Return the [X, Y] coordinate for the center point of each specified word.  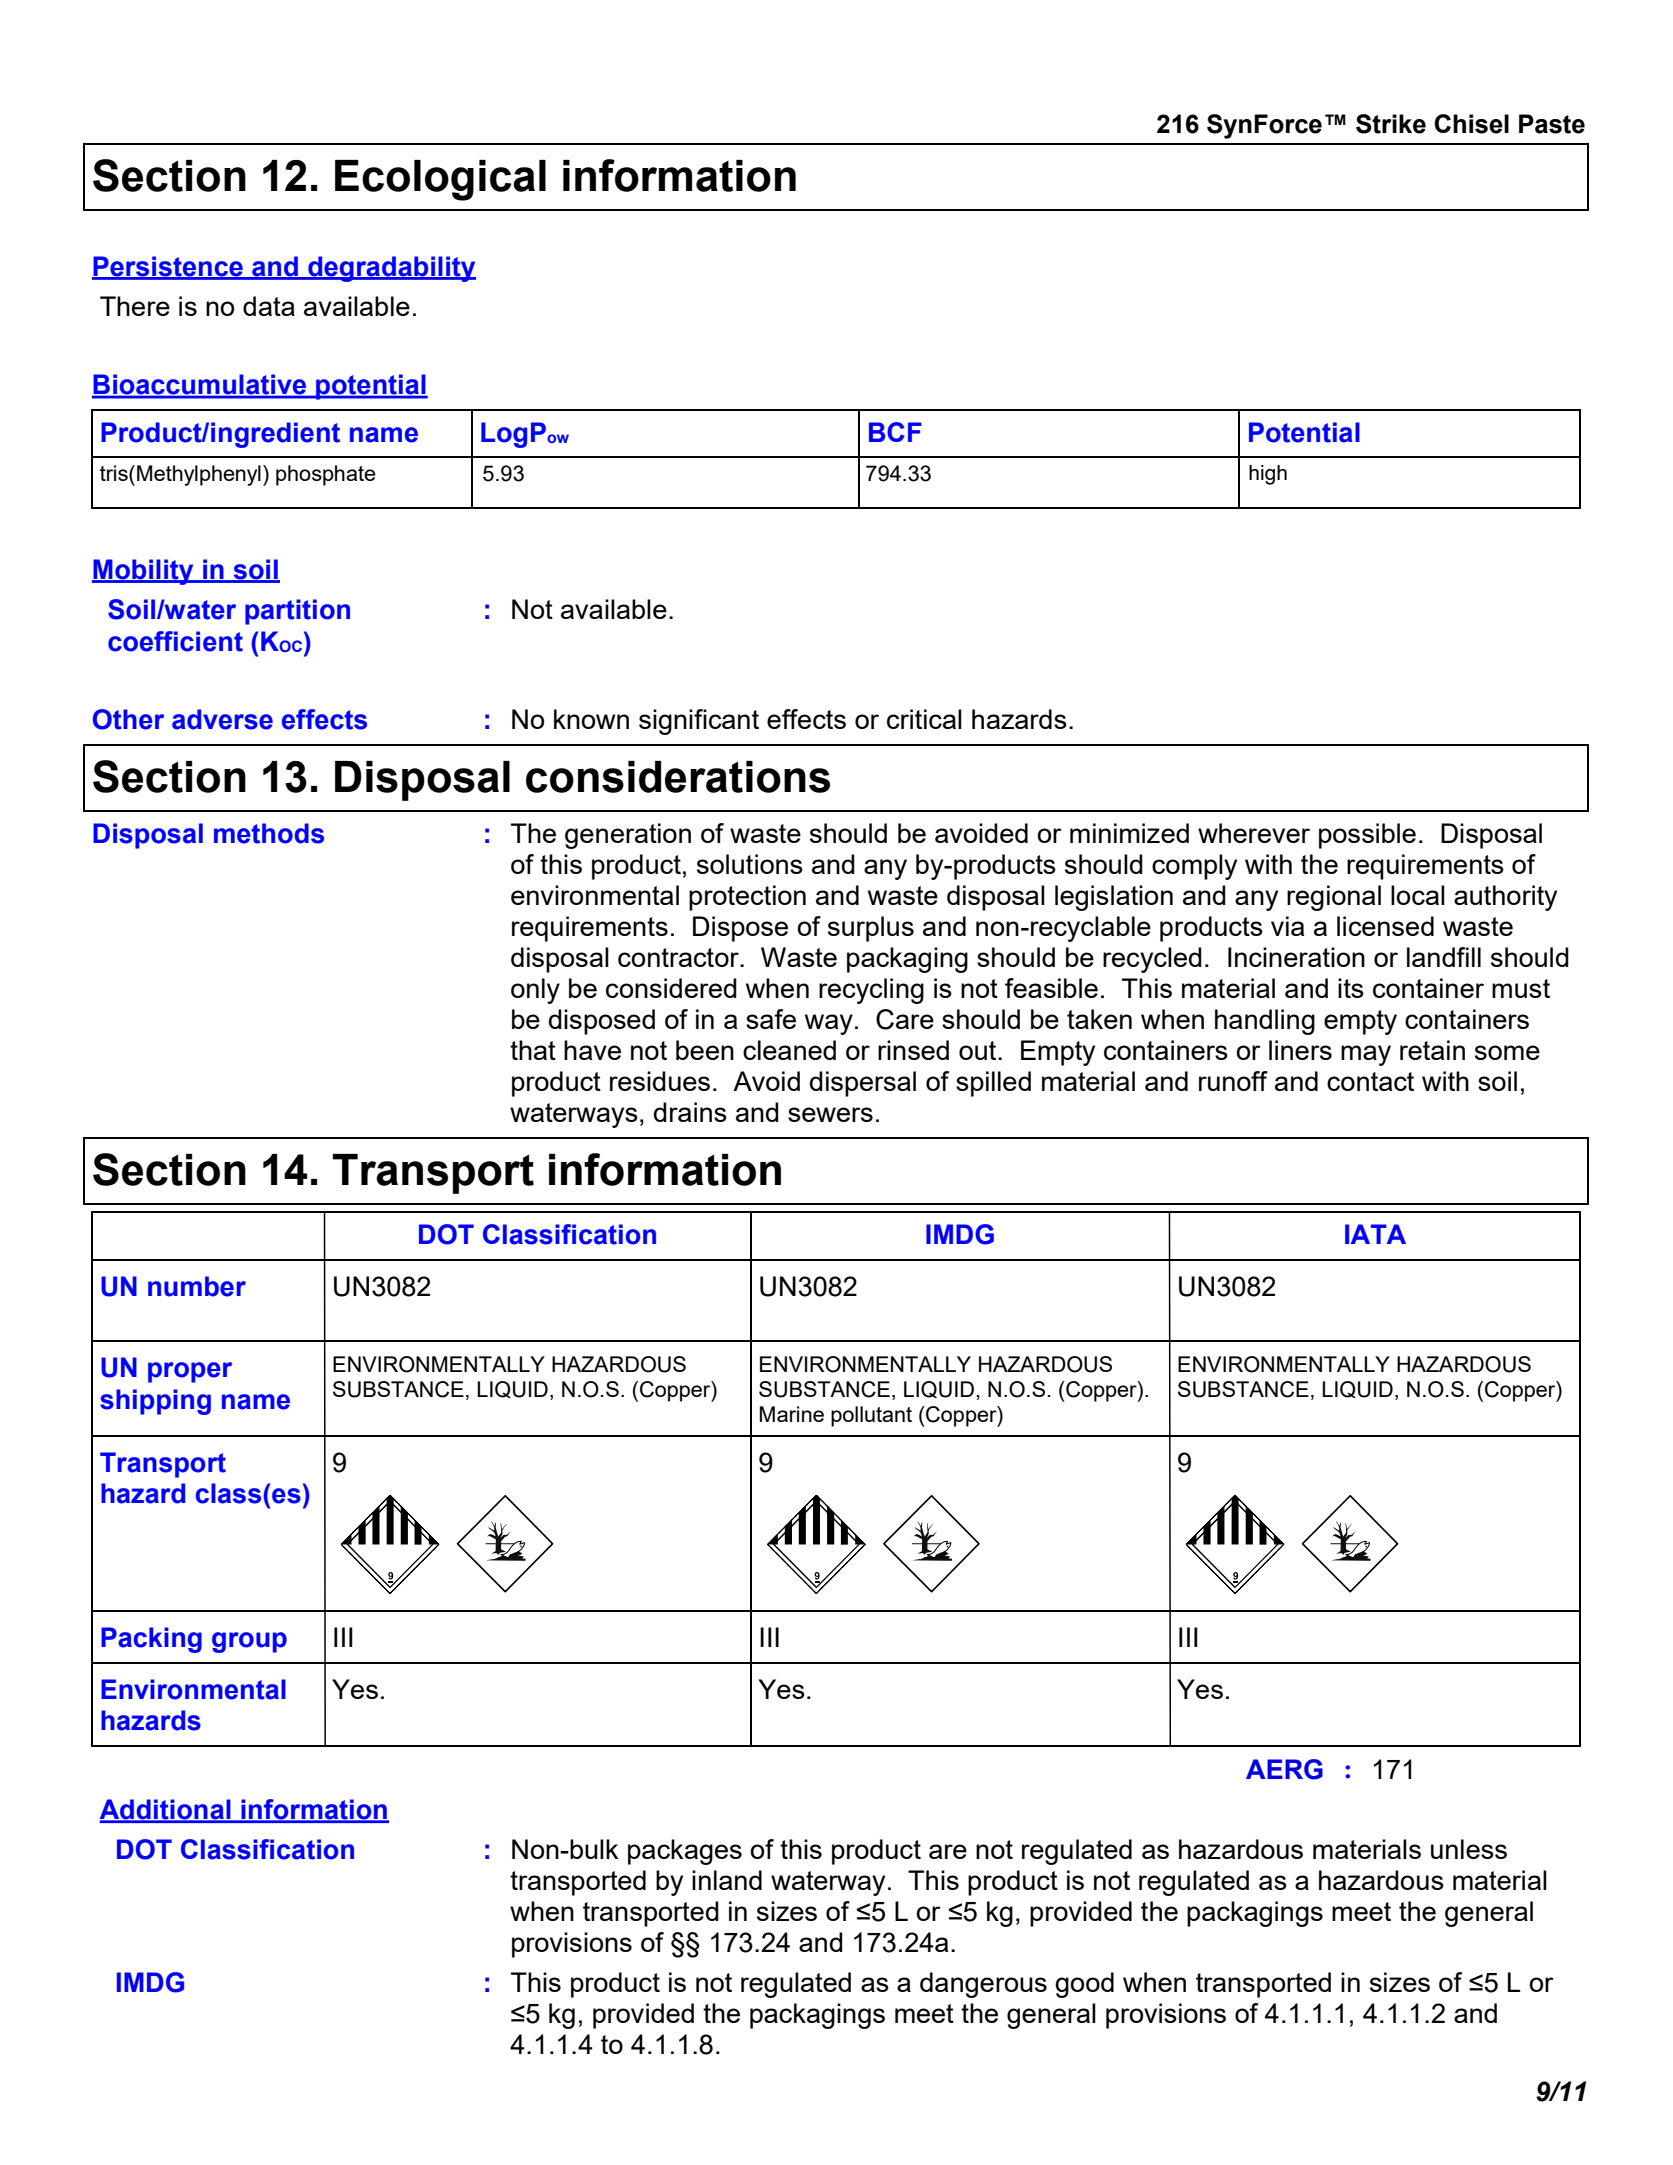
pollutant [871, 1416]
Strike [1391, 124]
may [1366, 1055]
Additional [166, 1810]
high [1268, 475]
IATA [1375, 1234]
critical [924, 719]
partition [297, 612]
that [533, 1050]
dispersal [863, 1084]
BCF [895, 432]
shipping [155, 1402]
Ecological [440, 180]
